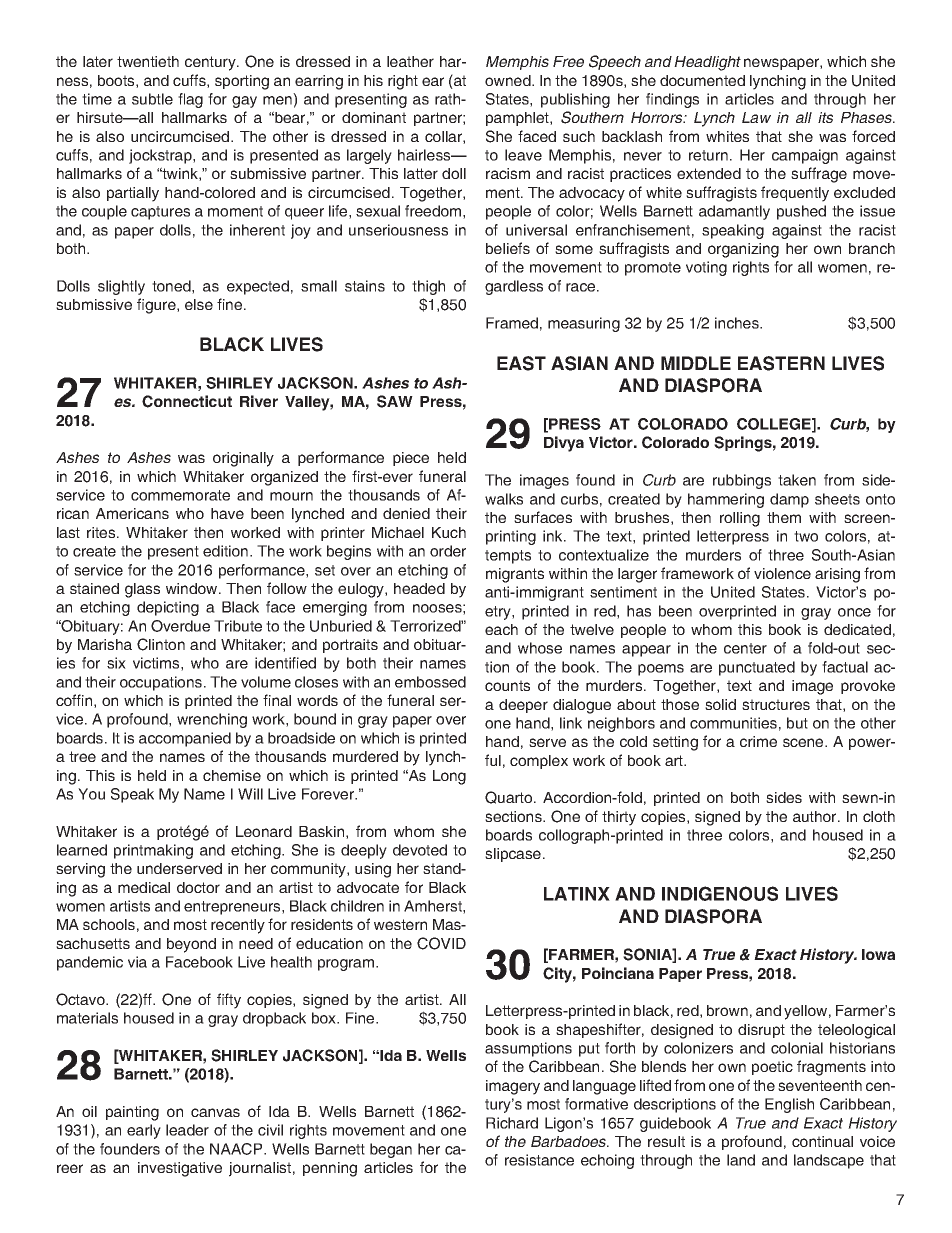 The width and height of the document is (952, 1233). I want to click on continual, so click(822, 1141).
